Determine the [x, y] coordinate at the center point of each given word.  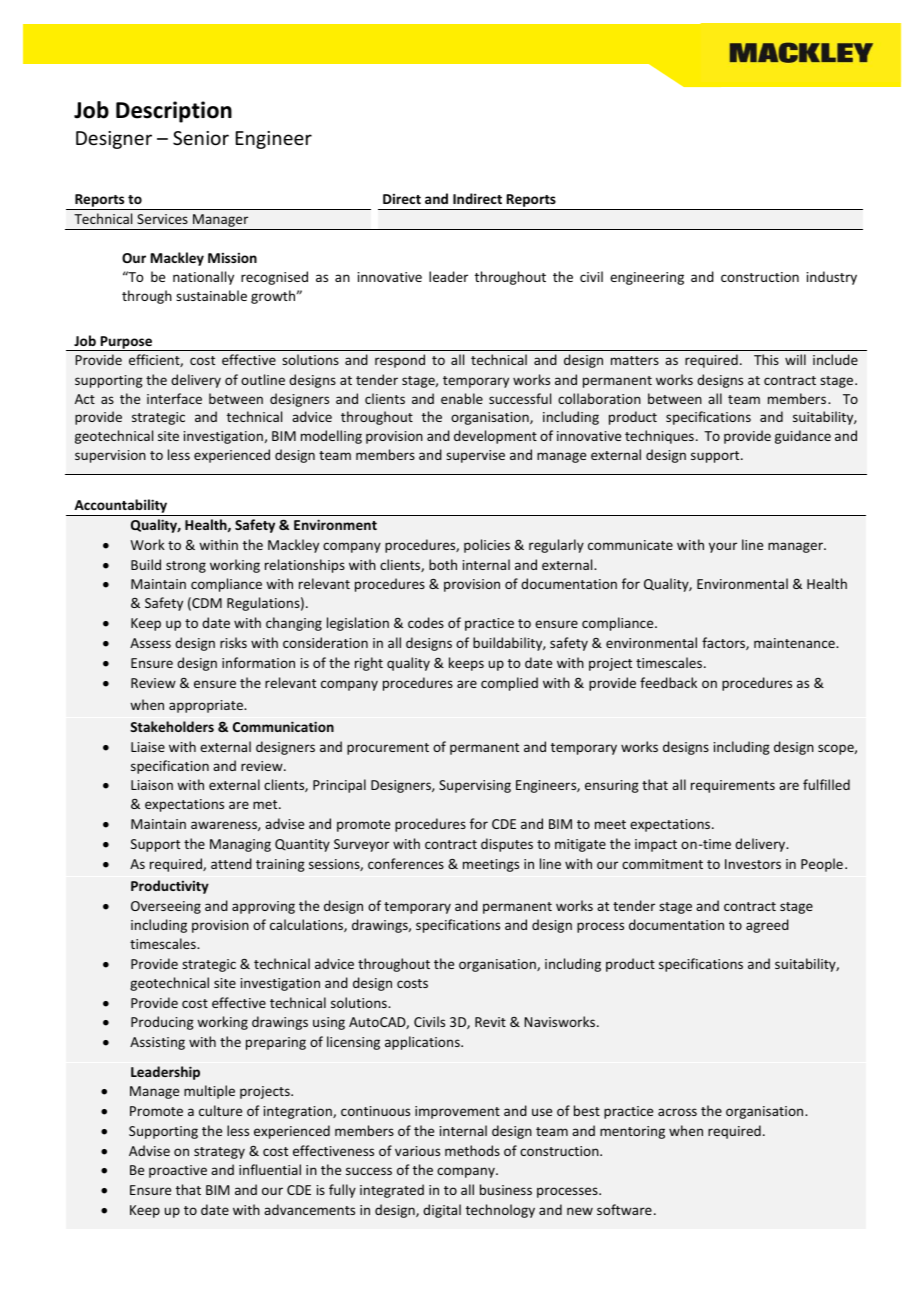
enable [462, 398]
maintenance [795, 643]
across [677, 1112]
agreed [767, 926]
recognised [274, 278]
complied [509, 684]
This [766, 359]
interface [174, 398]
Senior [201, 138]
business [506, 1189]
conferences [406, 863]
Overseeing [166, 907]
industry [832, 278]
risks [233, 642]
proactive [178, 1171]
